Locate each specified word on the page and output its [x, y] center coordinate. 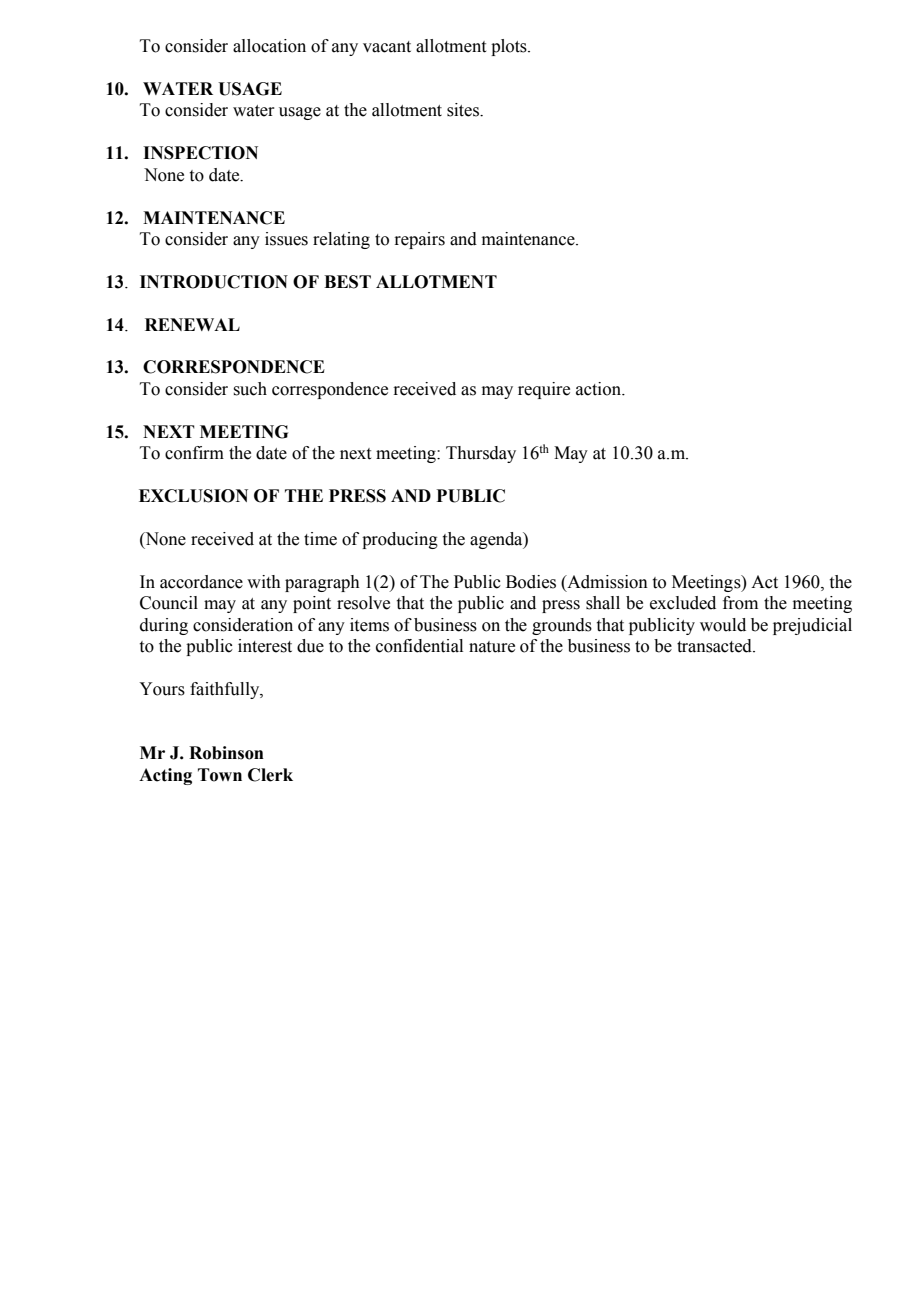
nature [492, 647]
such [250, 389]
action [600, 389]
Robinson [226, 753]
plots [510, 47]
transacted [715, 646]
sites [464, 110]
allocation [269, 46]
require [544, 390]
